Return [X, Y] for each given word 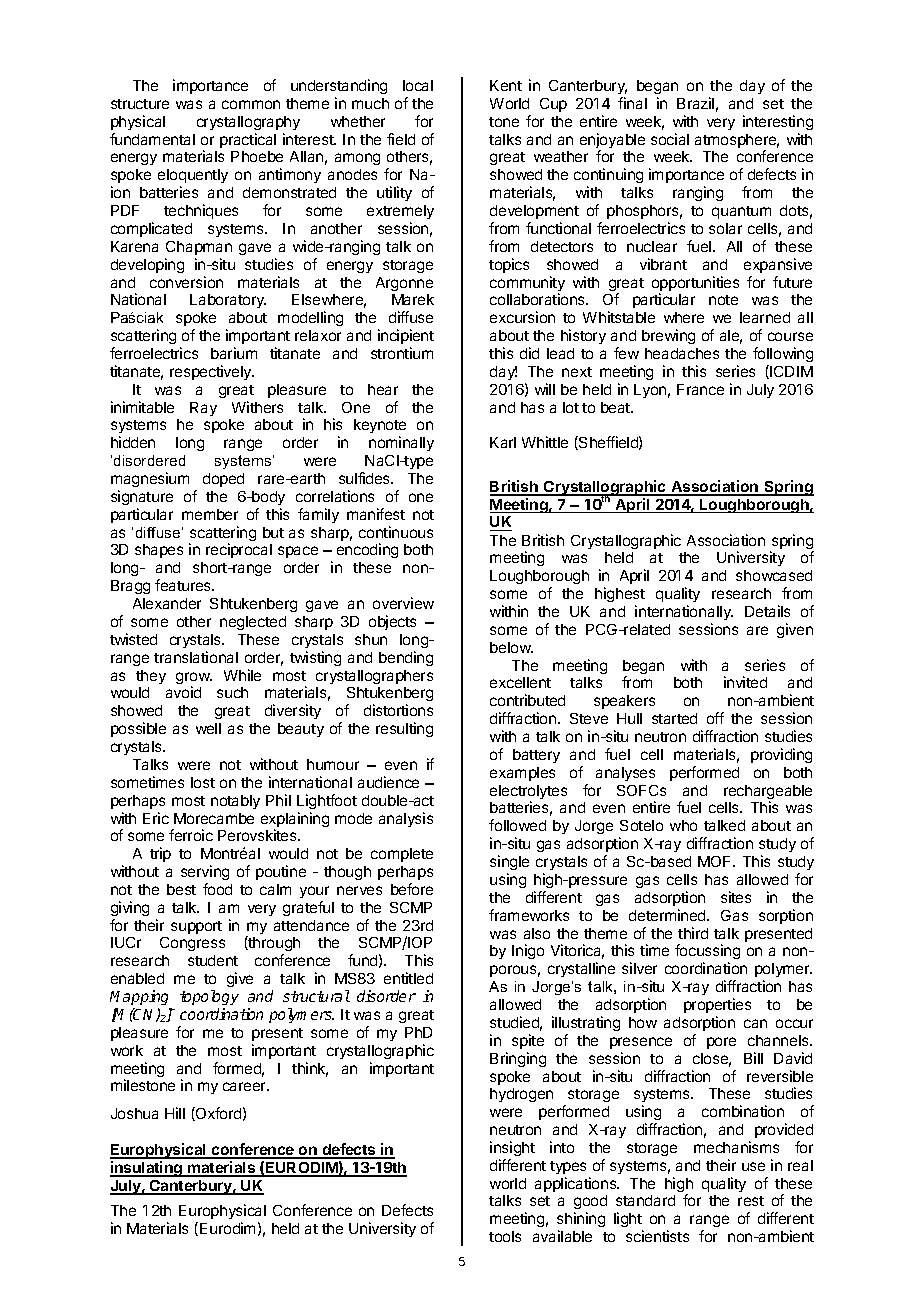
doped [223, 480]
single [509, 862]
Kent [506, 85]
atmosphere [737, 142]
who [683, 825]
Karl [503, 442]
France [700, 389]
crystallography [248, 123]
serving [205, 872]
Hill [175, 1113]
